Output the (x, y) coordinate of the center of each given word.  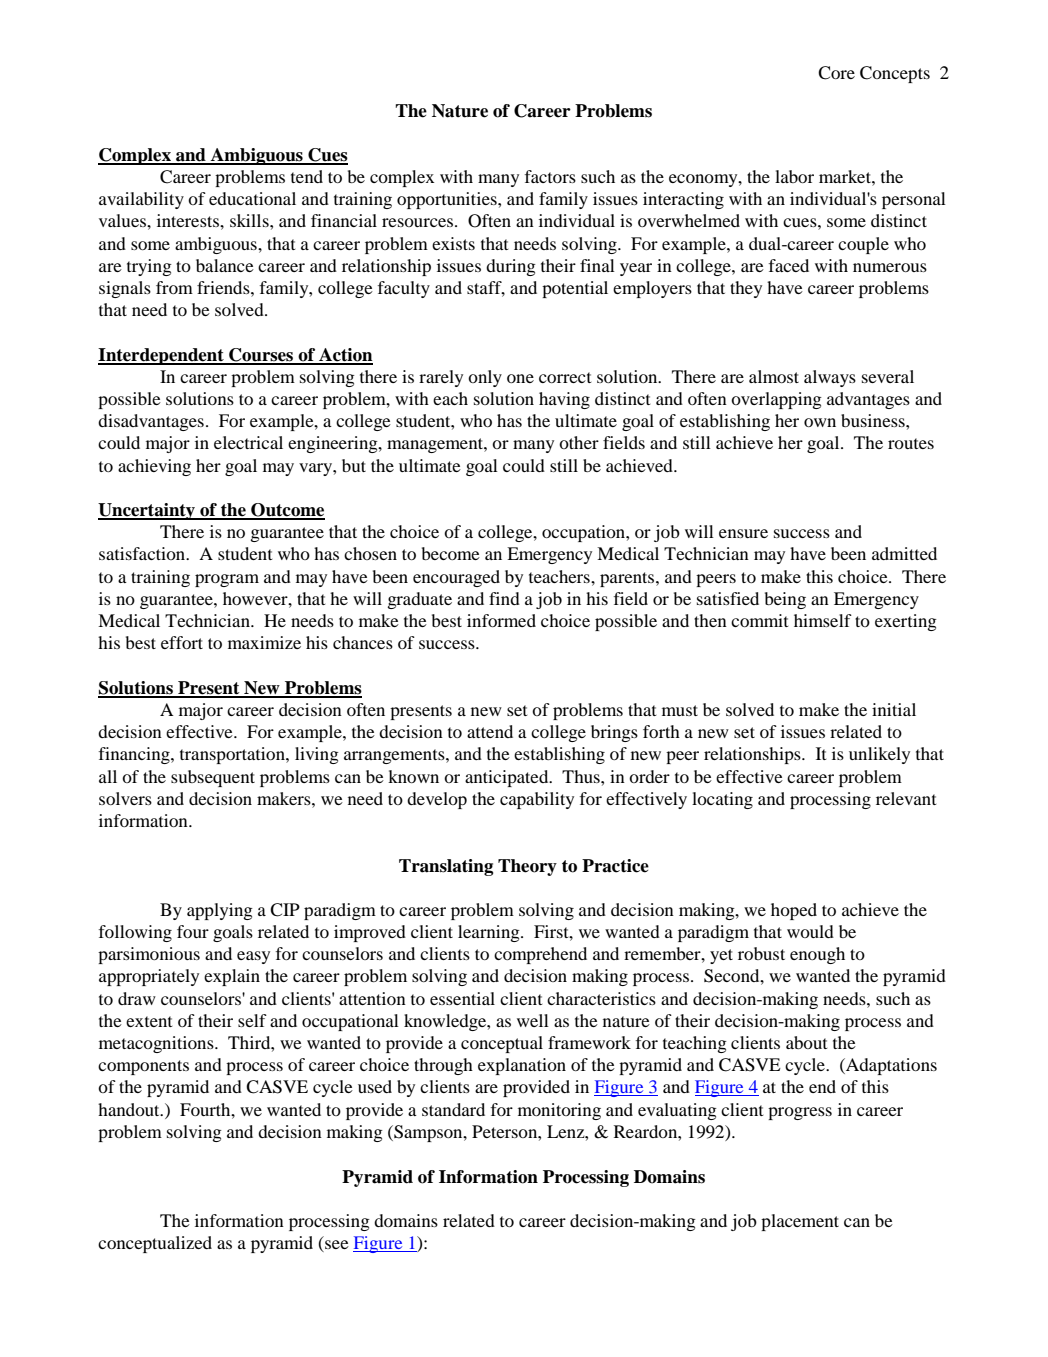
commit (759, 620)
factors (550, 176)
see (337, 1244)
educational (252, 198)
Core (836, 73)
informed (501, 620)
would (810, 931)
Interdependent (162, 356)
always (830, 378)
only (485, 378)
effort (182, 642)
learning (490, 933)
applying (220, 911)
